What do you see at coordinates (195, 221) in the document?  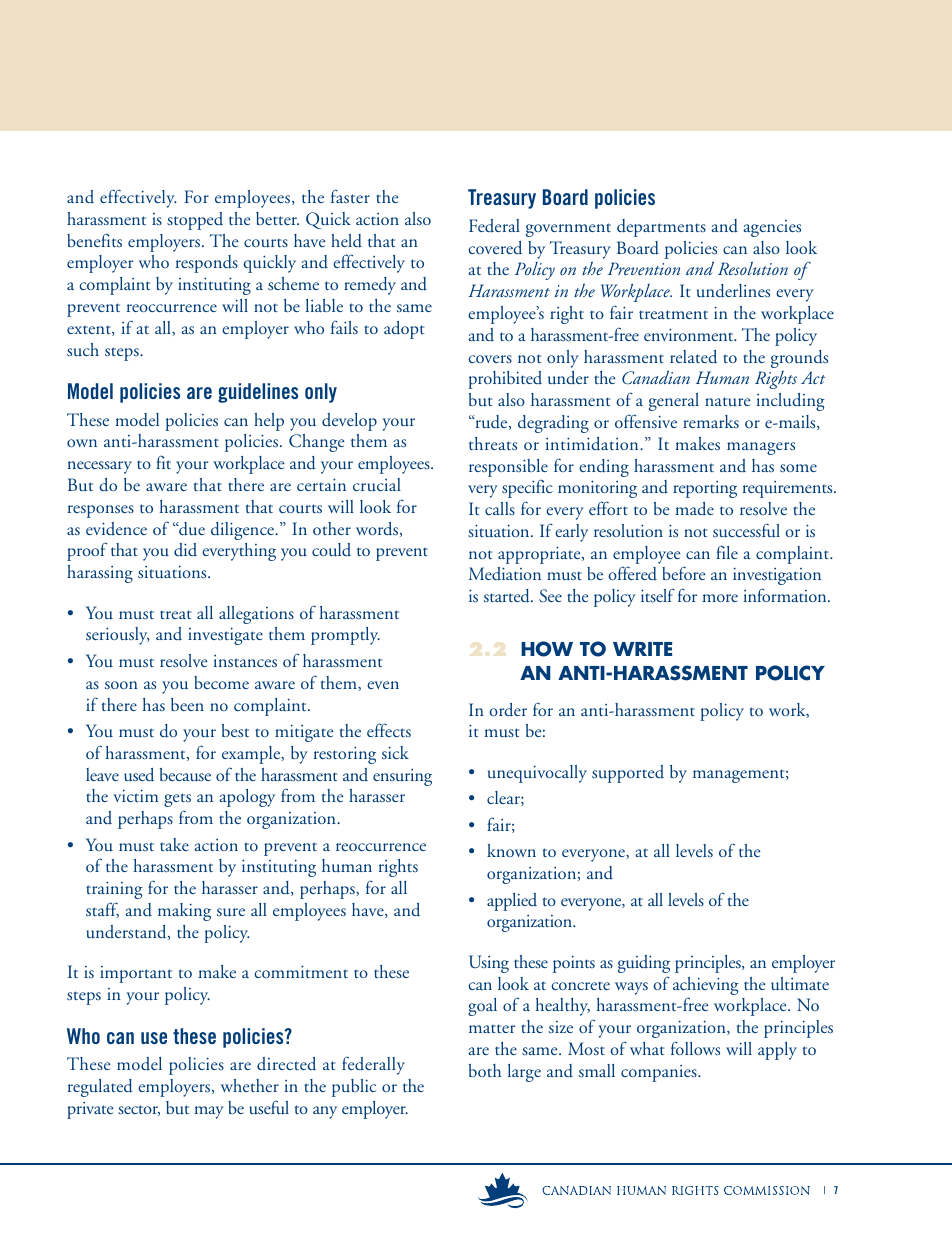 I see `stopped` at bounding box center [195, 221].
